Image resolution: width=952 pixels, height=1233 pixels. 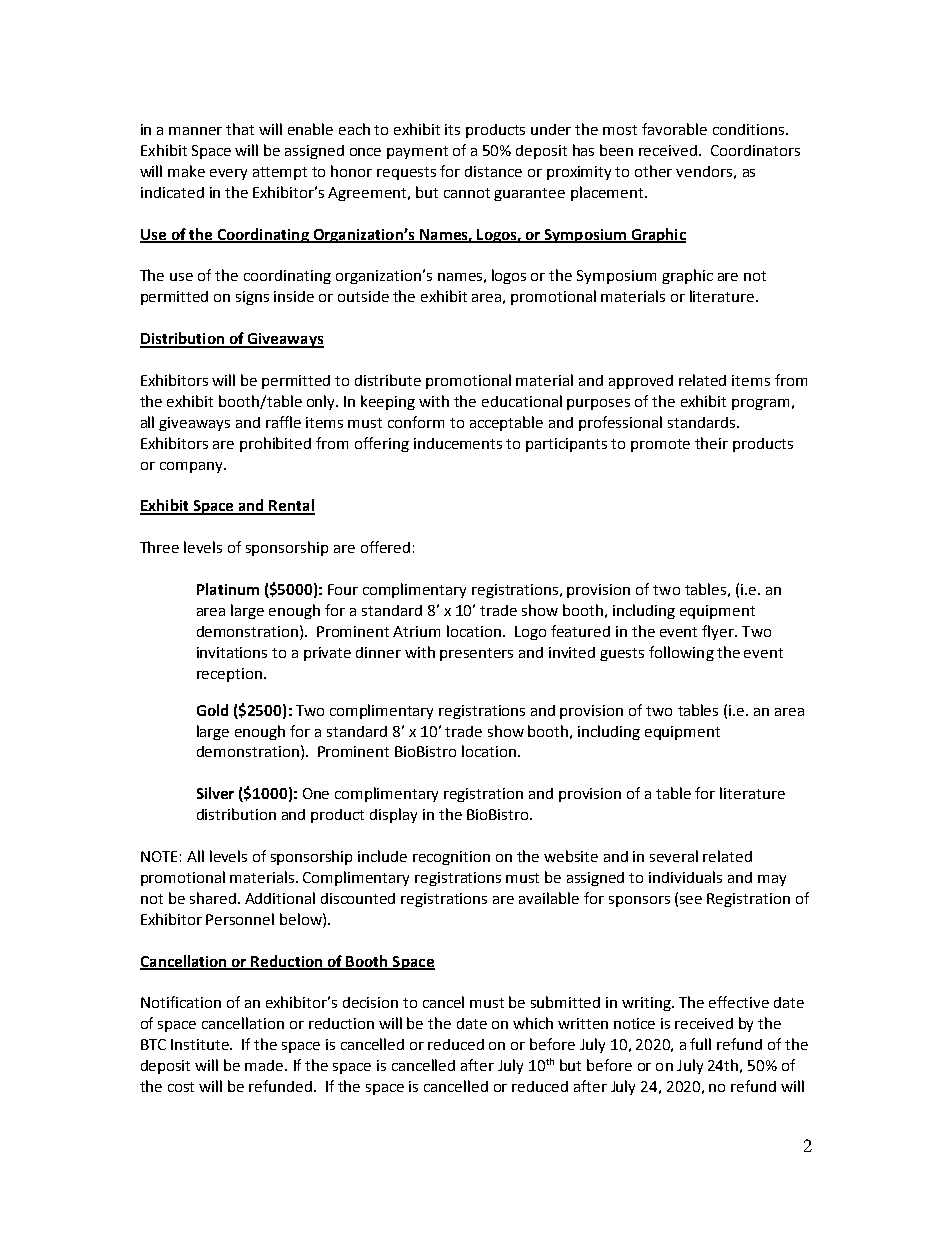 I want to click on Institute, so click(x=201, y=1044).
